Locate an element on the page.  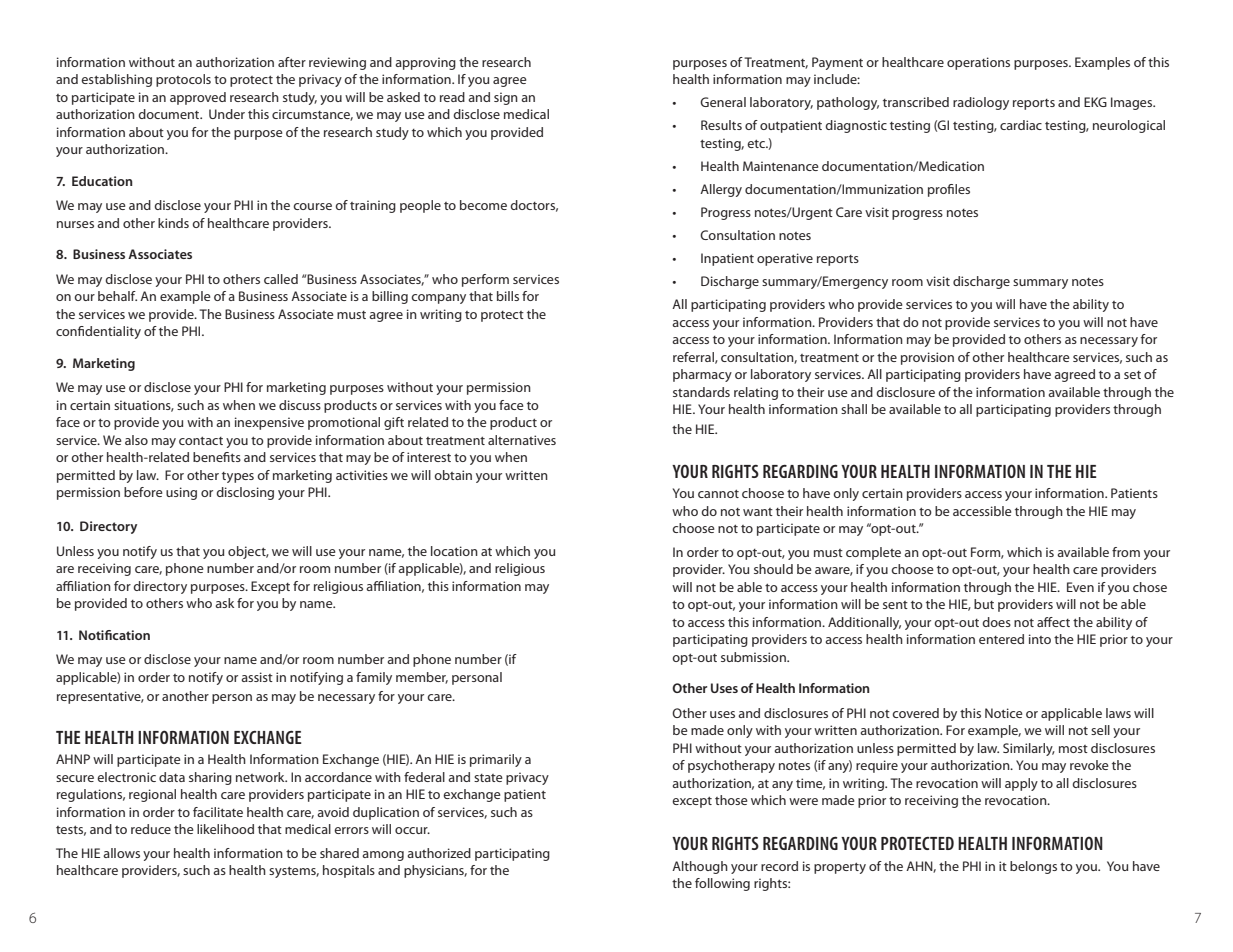
location is located at coordinates (454, 551).
